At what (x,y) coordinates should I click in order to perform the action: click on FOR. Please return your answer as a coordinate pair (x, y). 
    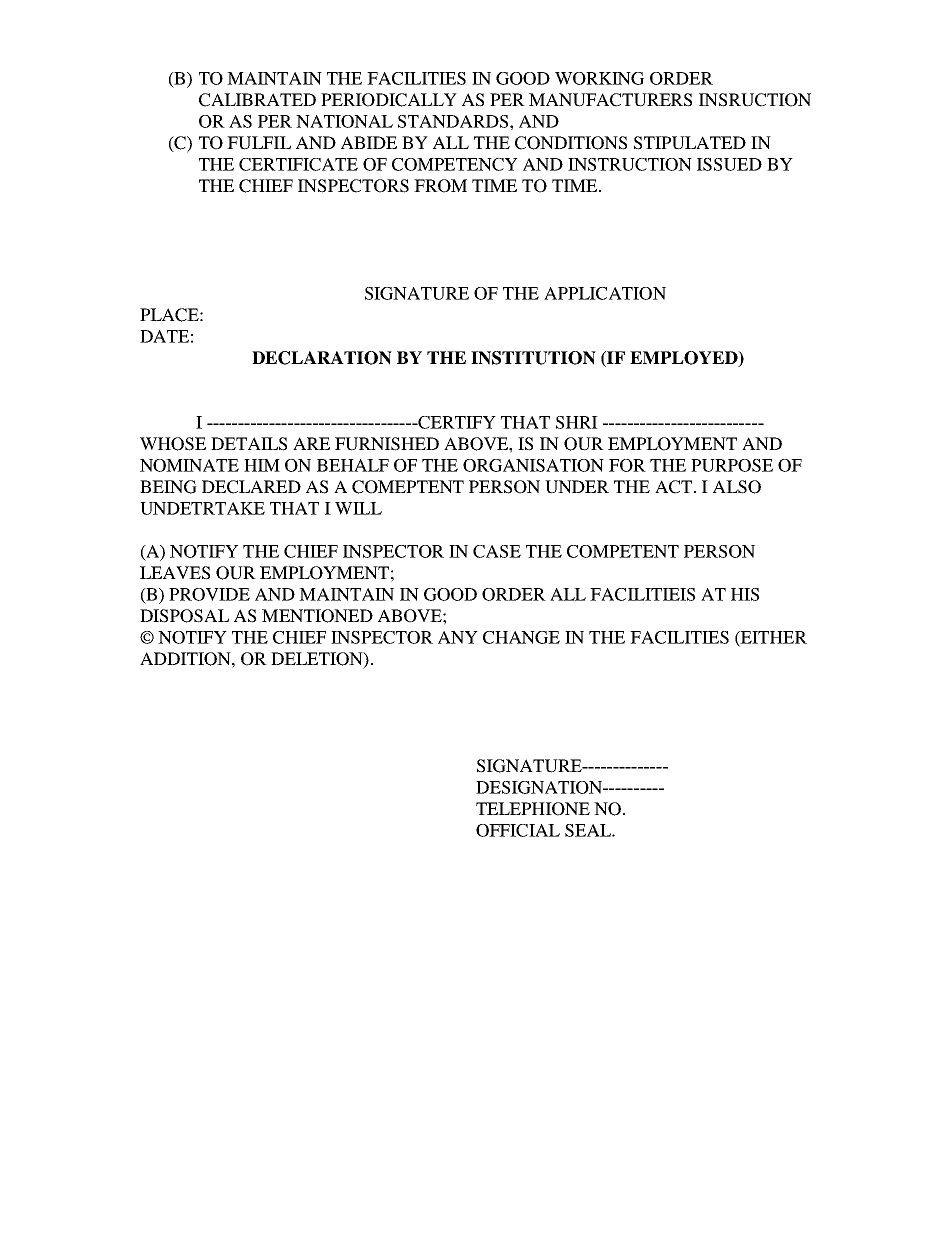
    Looking at the image, I should click on (627, 465).
